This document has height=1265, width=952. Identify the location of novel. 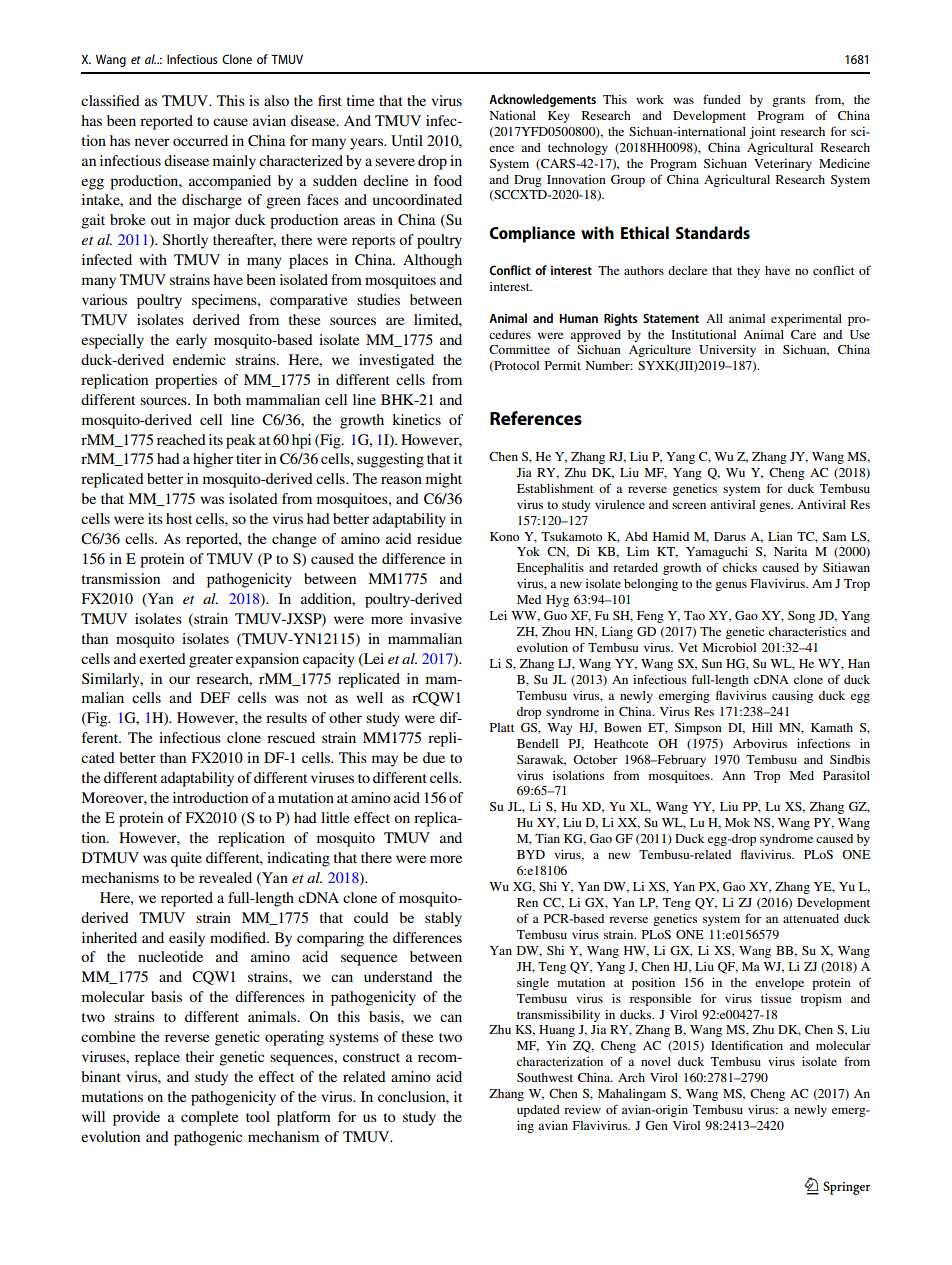
(656, 1061).
